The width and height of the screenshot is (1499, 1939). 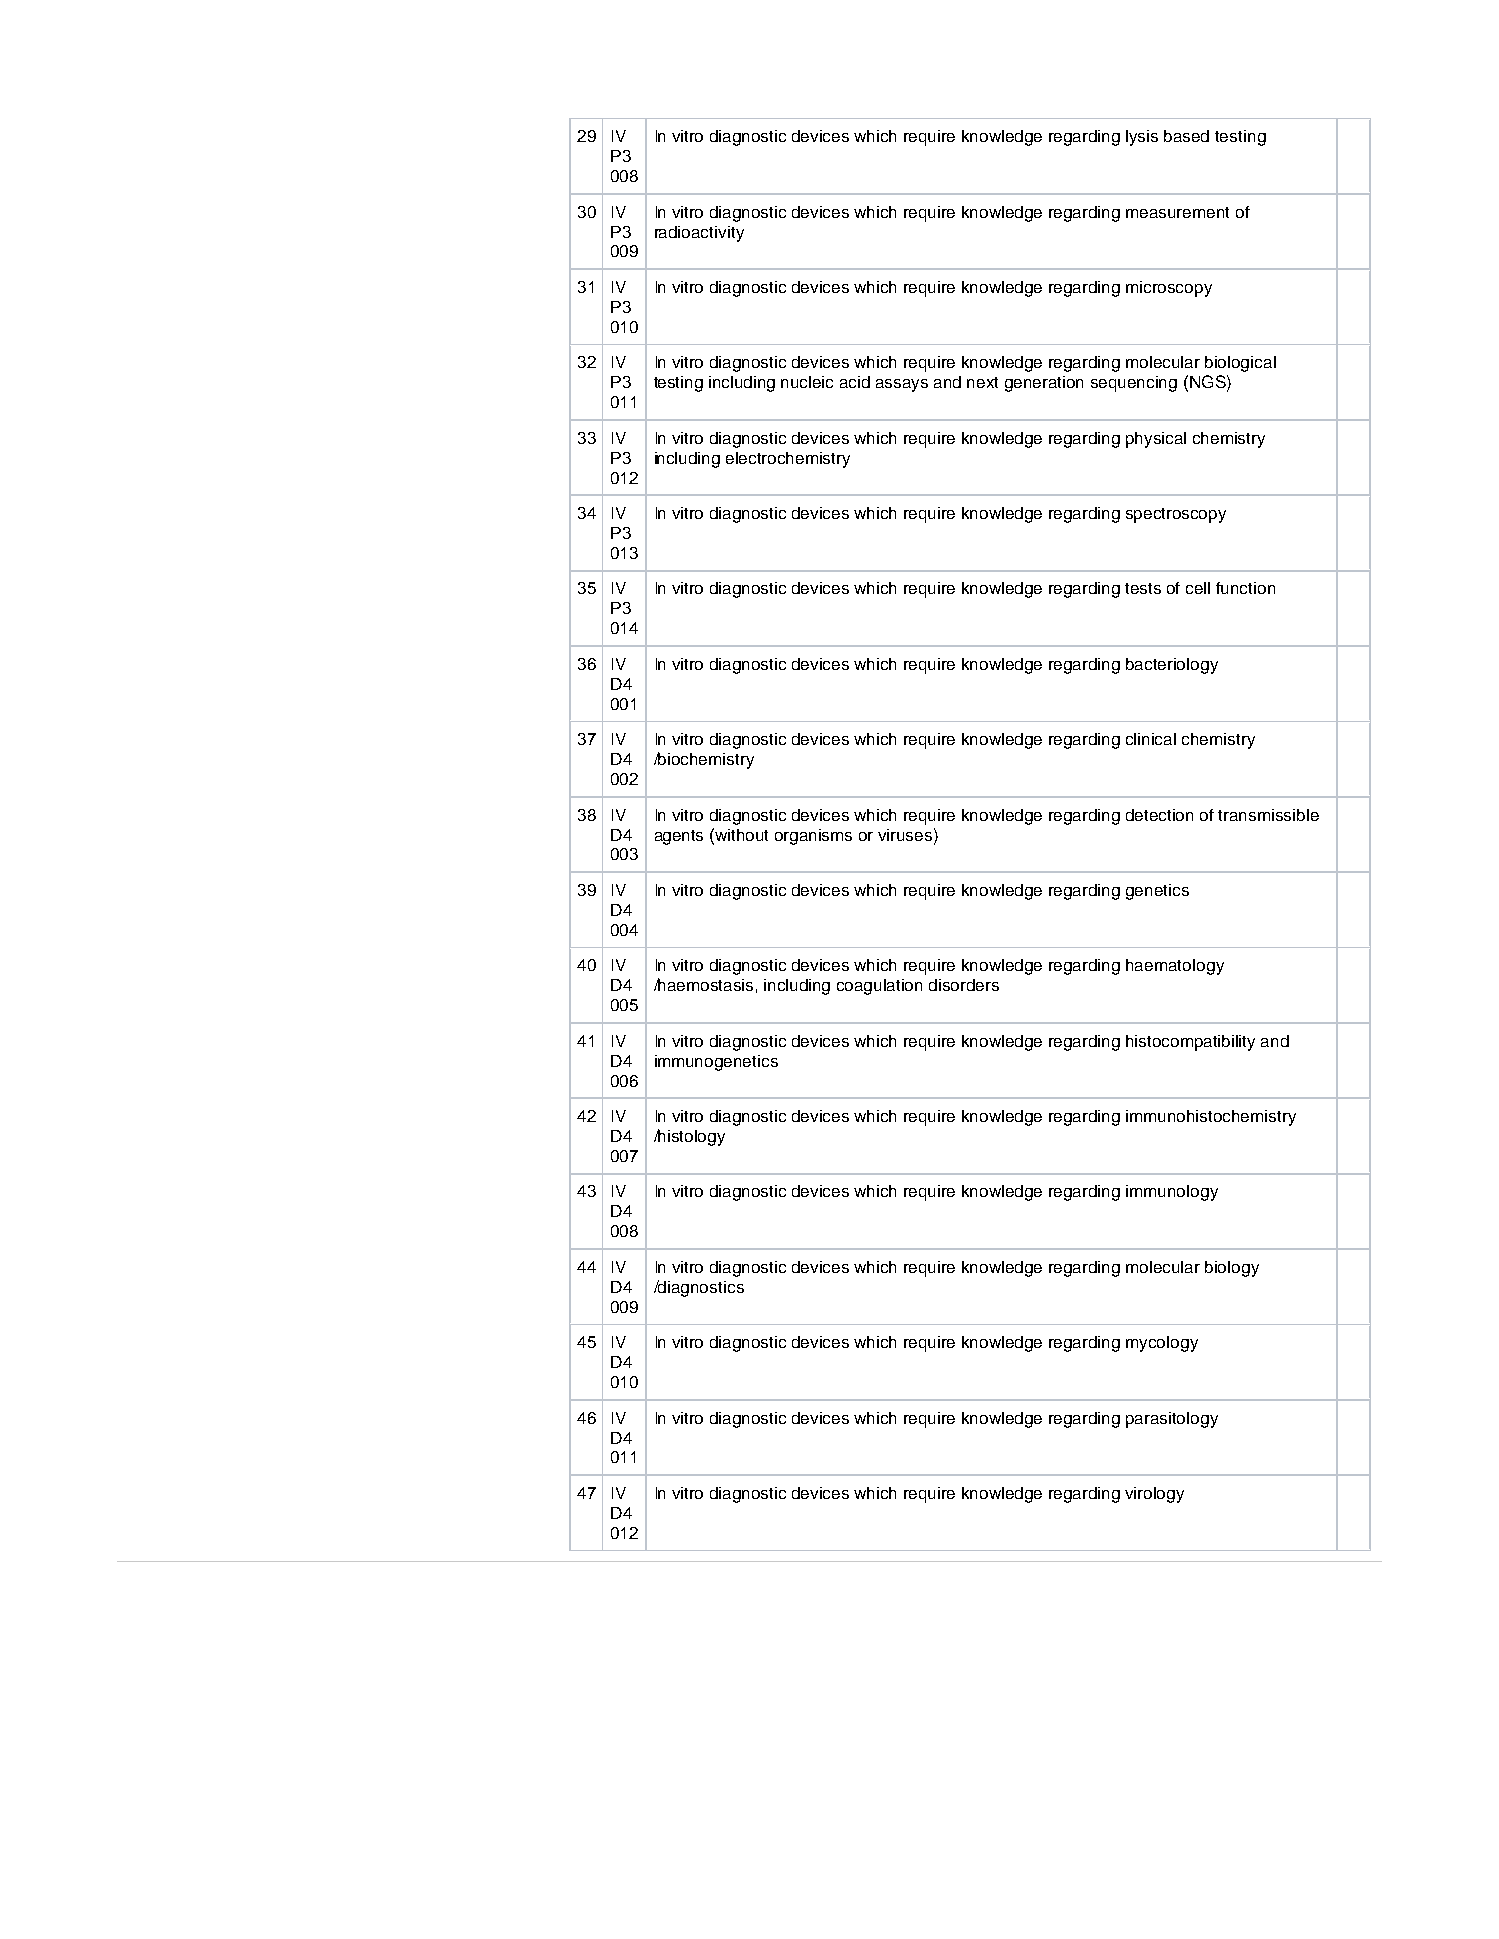 What do you see at coordinates (699, 234) in the screenshot?
I see `radioactivity` at bounding box center [699, 234].
